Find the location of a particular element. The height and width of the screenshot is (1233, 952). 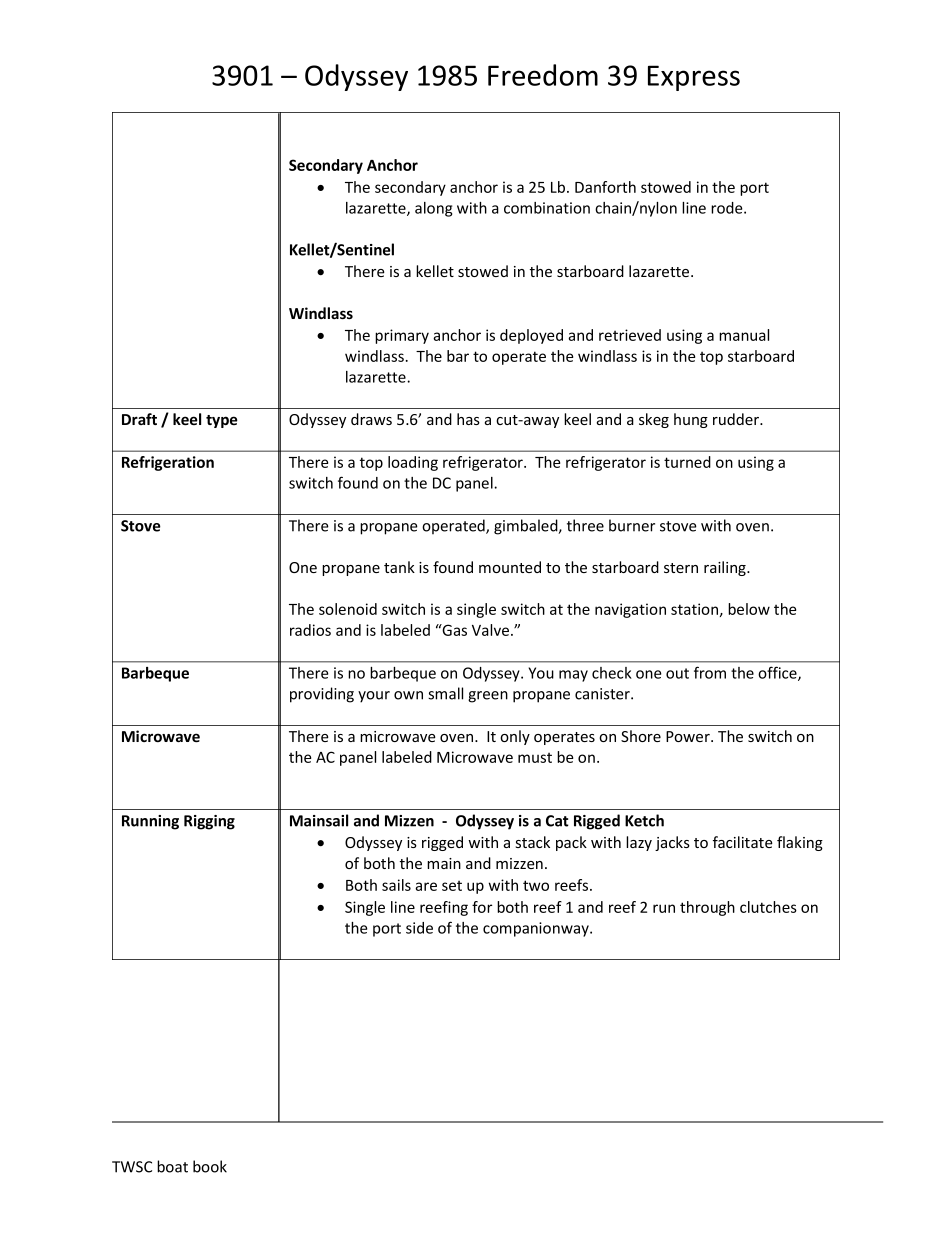

deployed is located at coordinates (531, 336).
